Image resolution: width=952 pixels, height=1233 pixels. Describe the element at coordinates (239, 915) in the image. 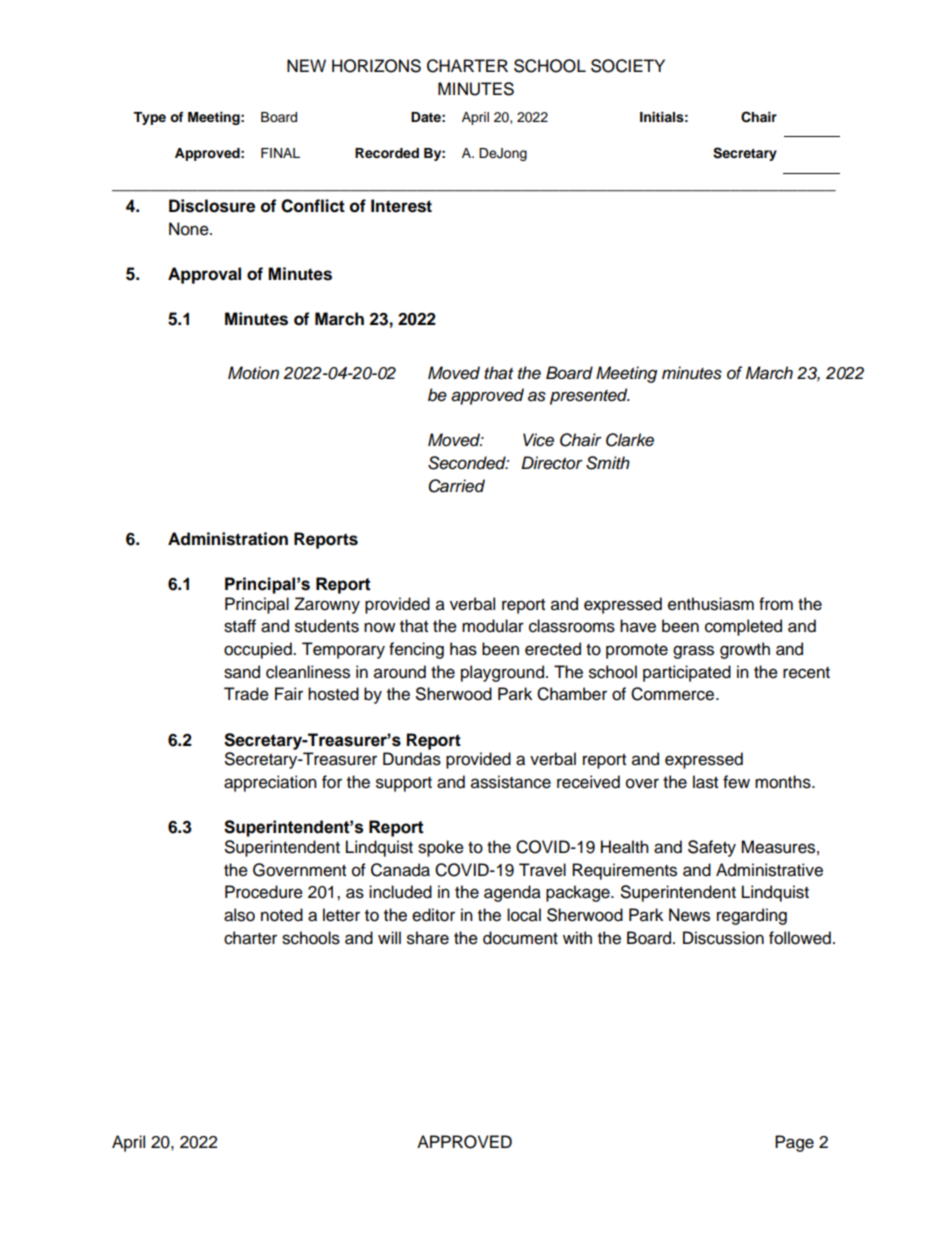

I see `also` at that location.
